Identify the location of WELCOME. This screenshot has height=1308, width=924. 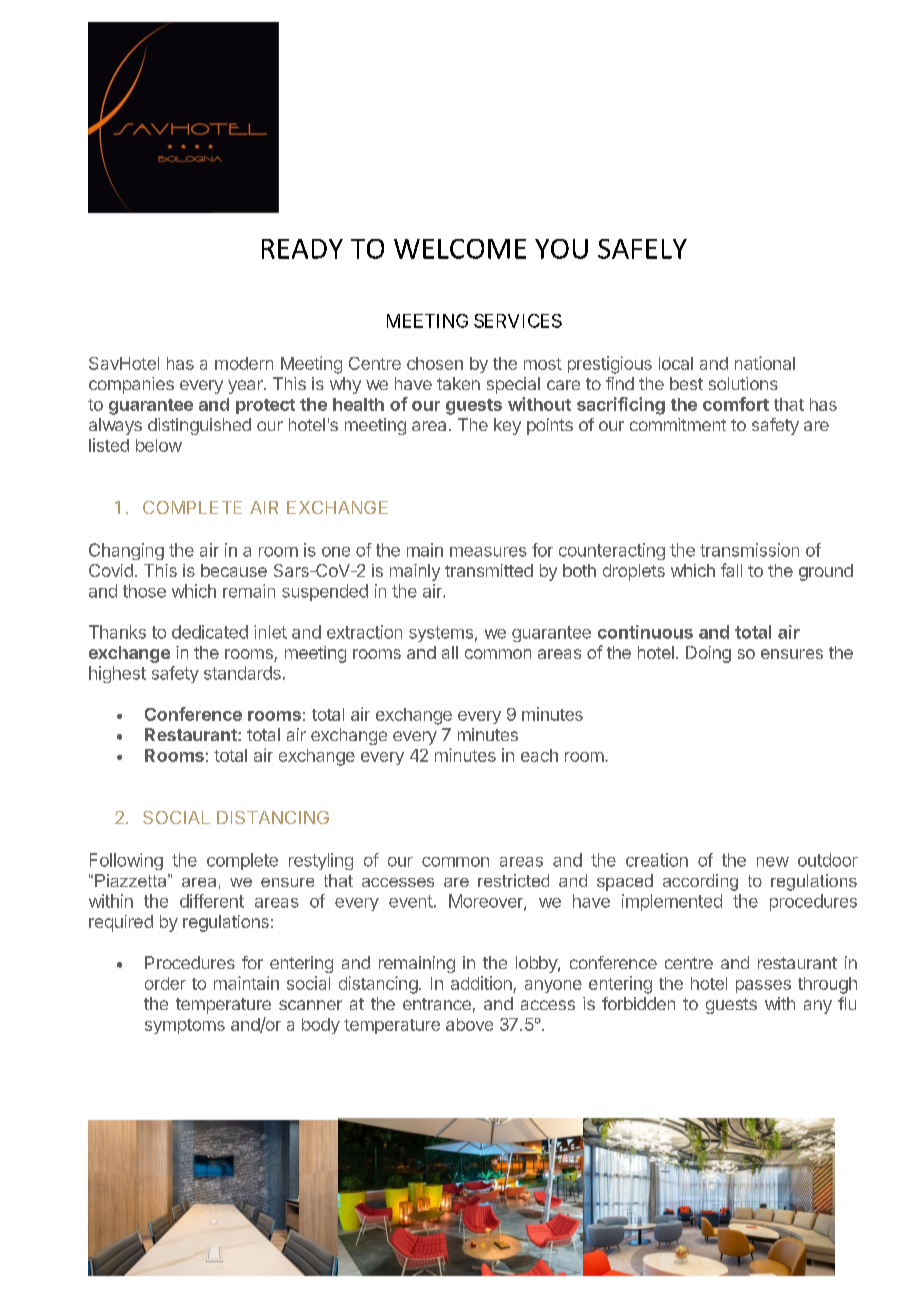
(460, 249).
